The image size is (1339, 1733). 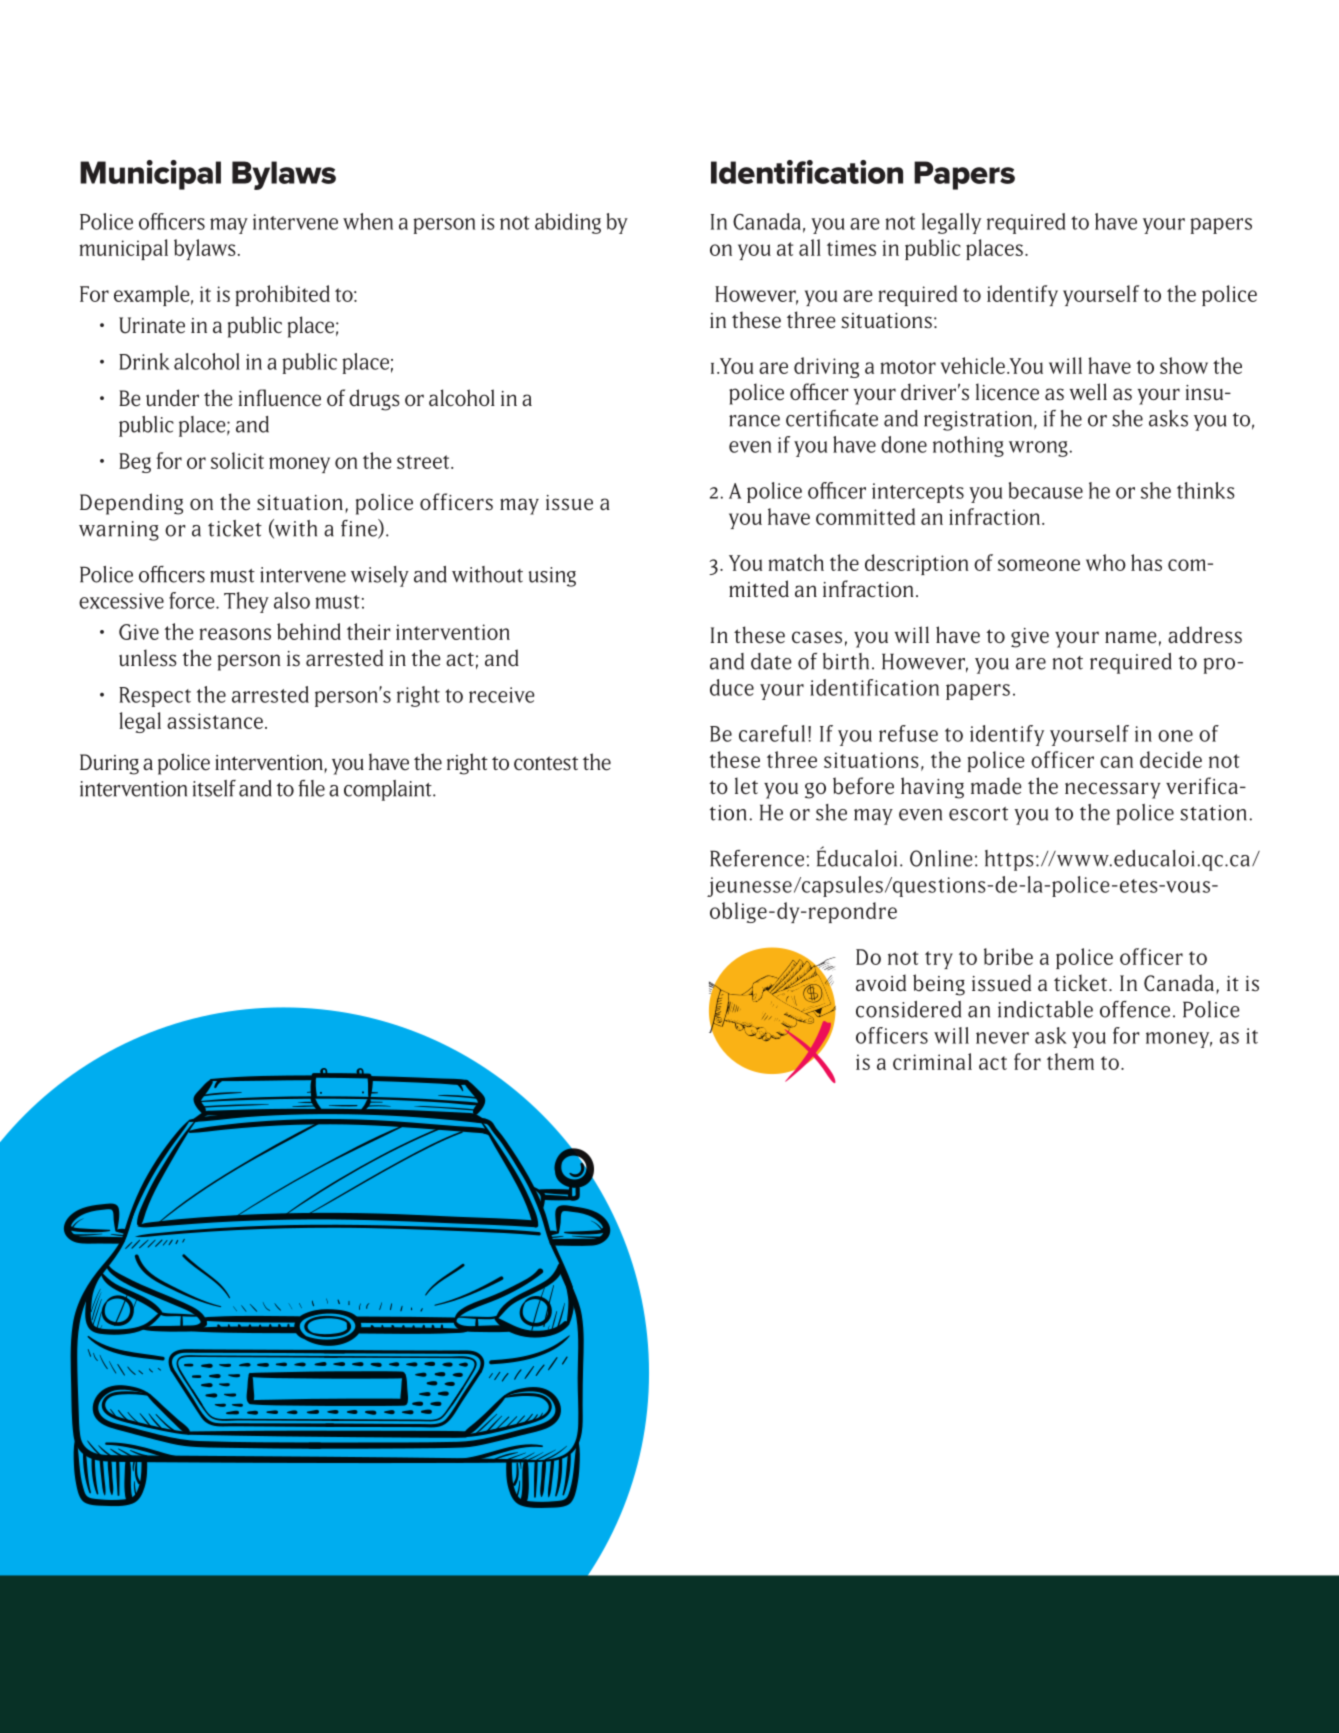 What do you see at coordinates (746, 786) in the image?
I see `let` at bounding box center [746, 786].
